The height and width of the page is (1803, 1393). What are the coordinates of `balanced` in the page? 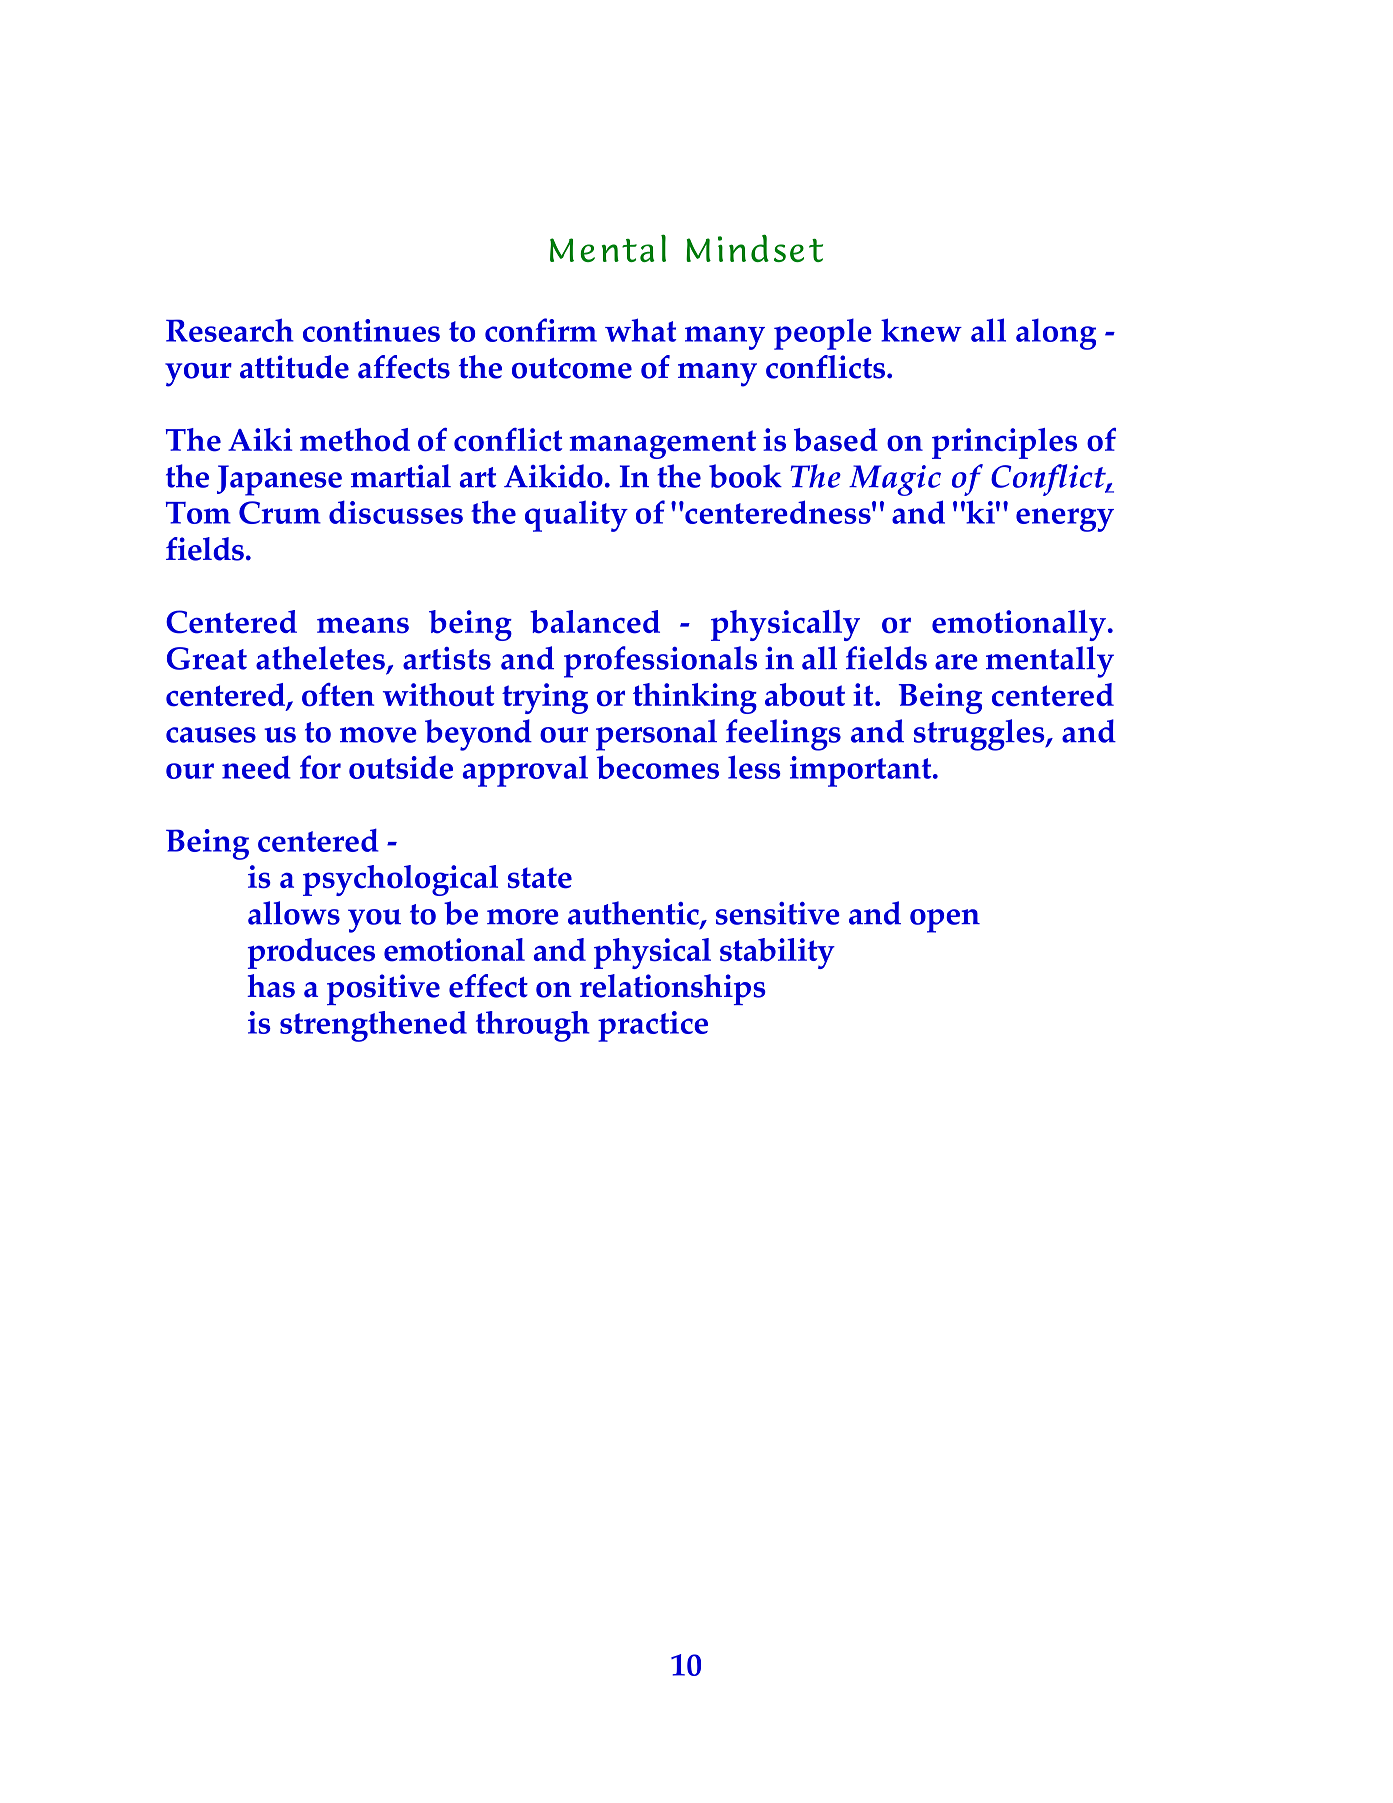 It's located at (595, 622).
